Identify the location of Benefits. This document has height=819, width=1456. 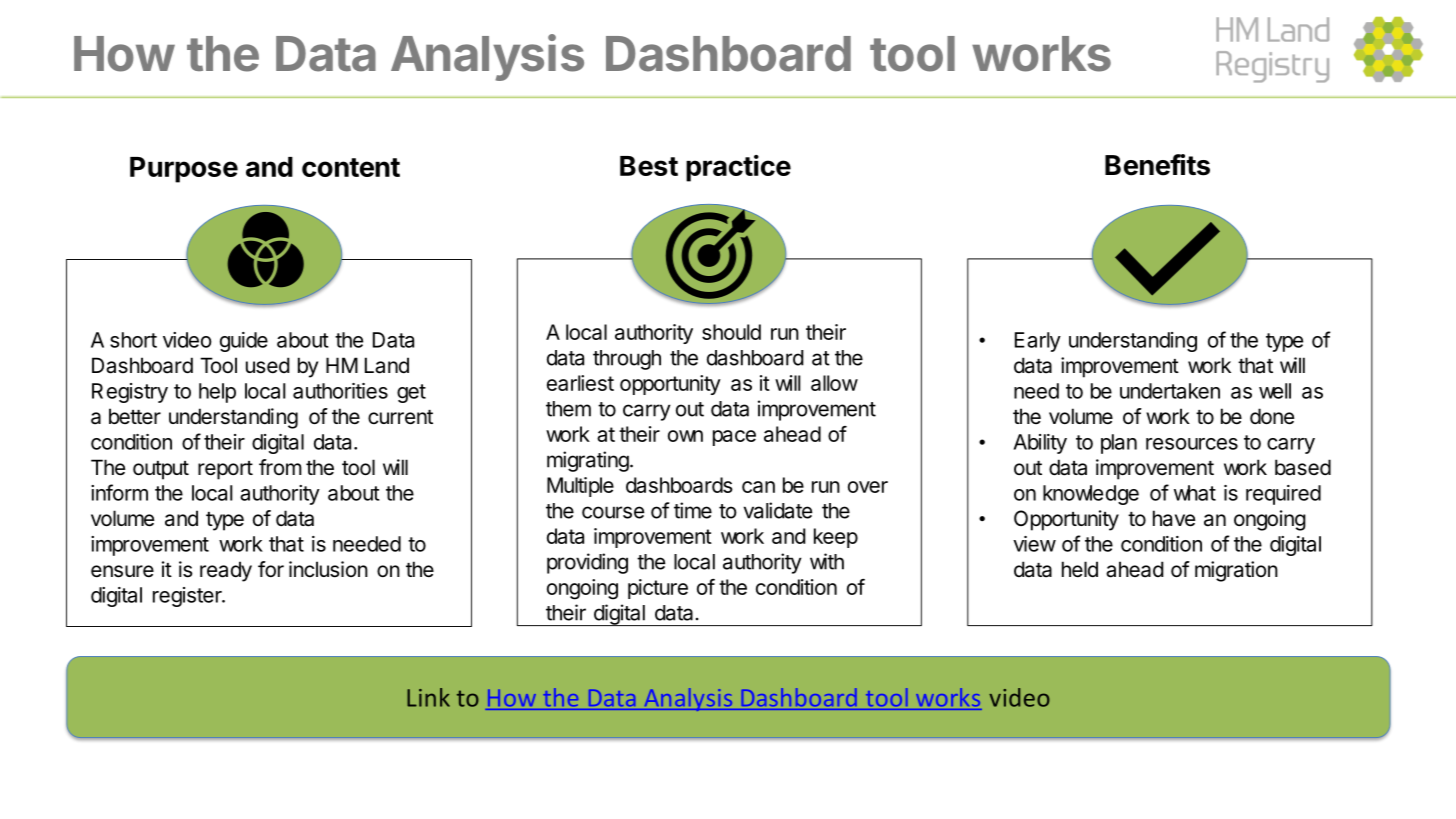
(1157, 165).
